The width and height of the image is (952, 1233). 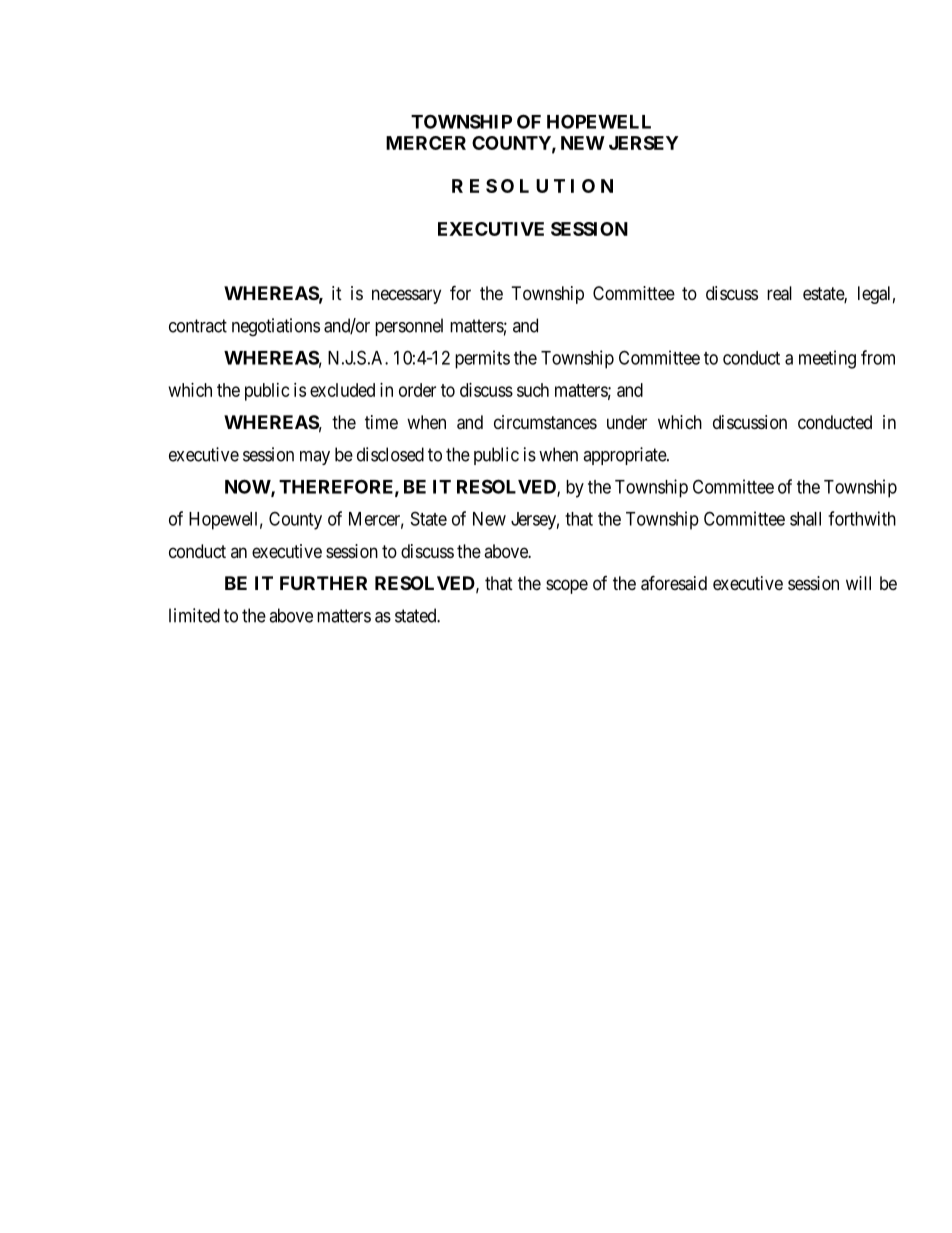 What do you see at coordinates (567, 586) in the image?
I see `scope` at bounding box center [567, 586].
